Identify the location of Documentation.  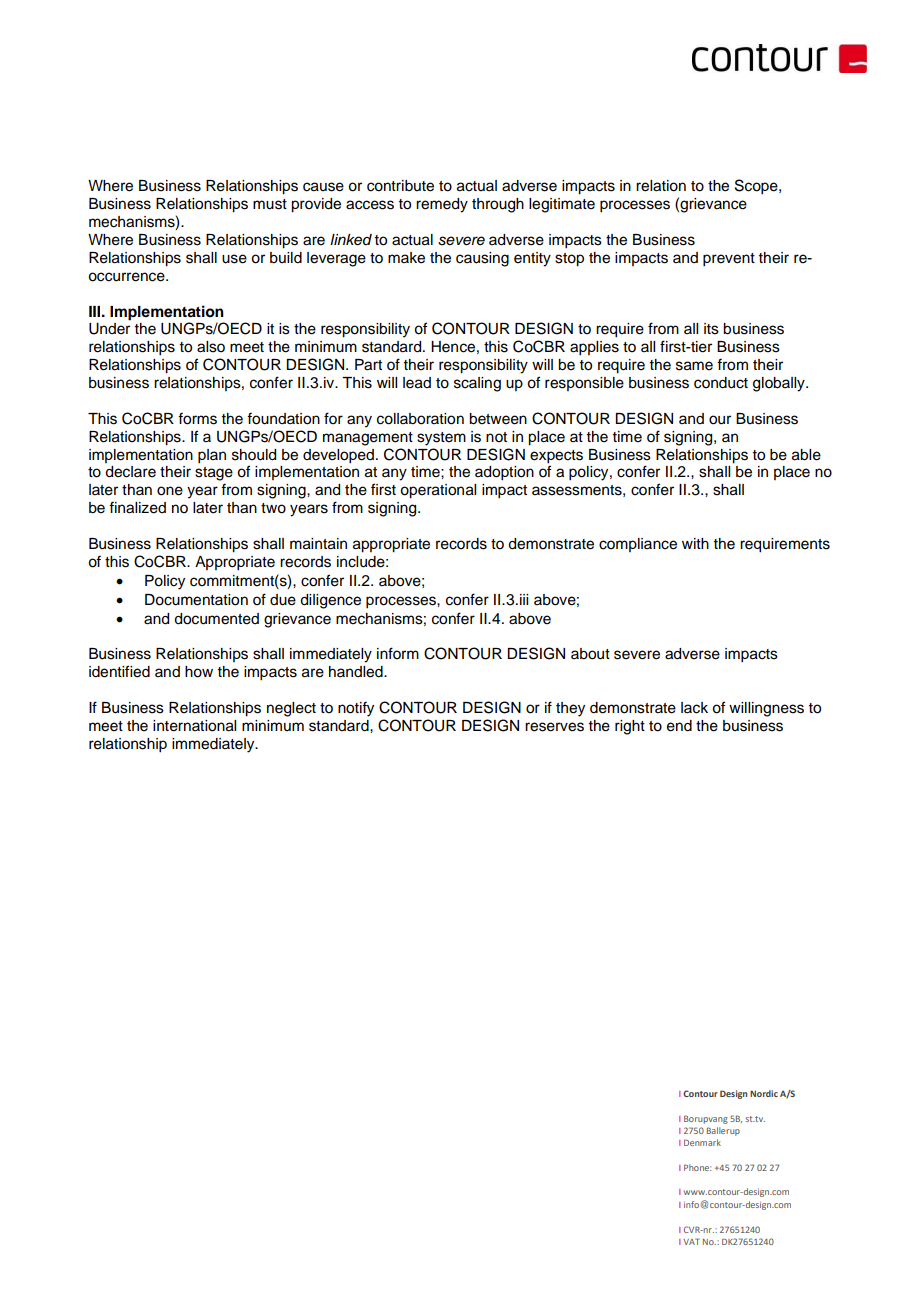
(196, 600).
